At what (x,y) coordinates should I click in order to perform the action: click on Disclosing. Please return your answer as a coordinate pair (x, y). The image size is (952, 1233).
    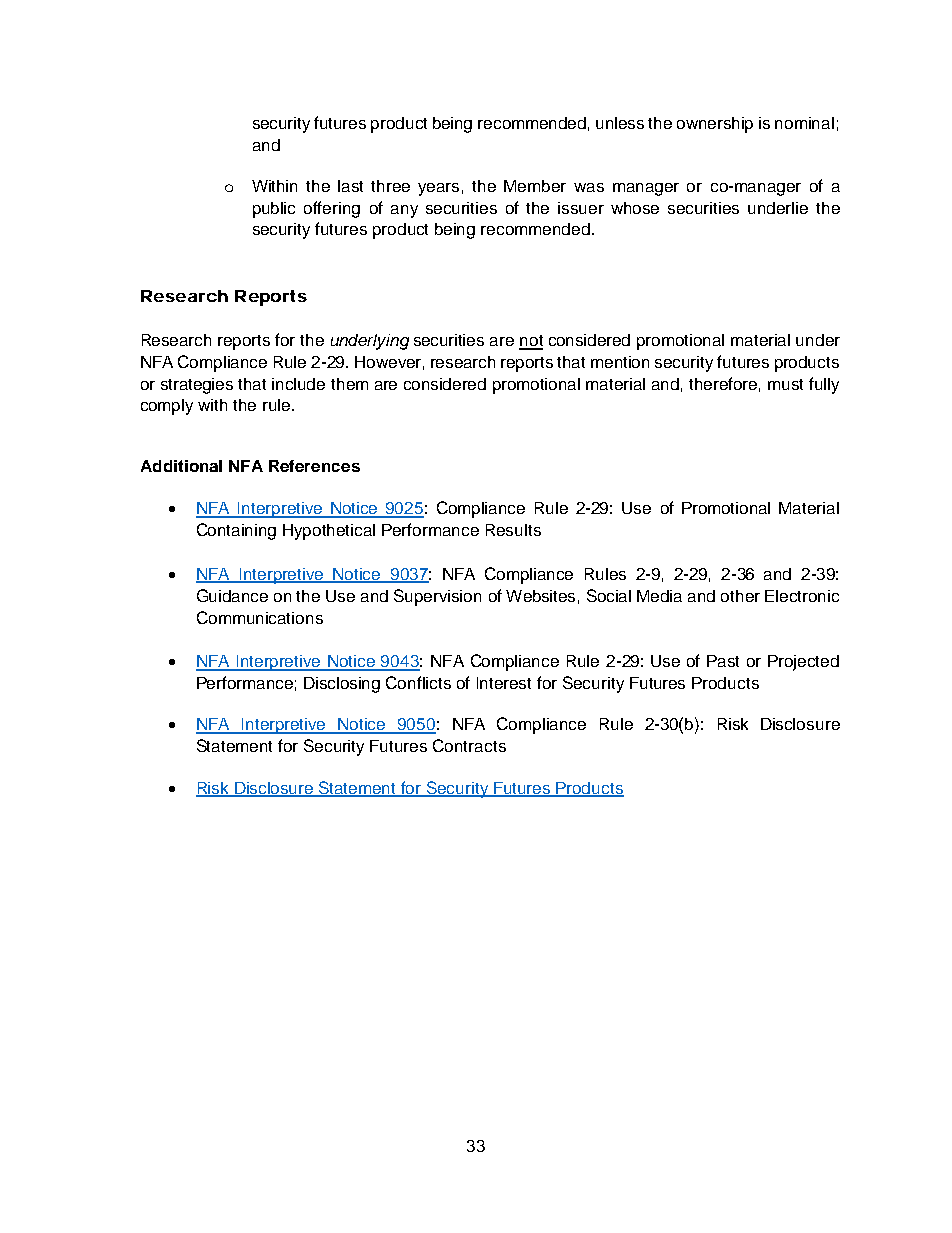
    Looking at the image, I should click on (342, 685).
